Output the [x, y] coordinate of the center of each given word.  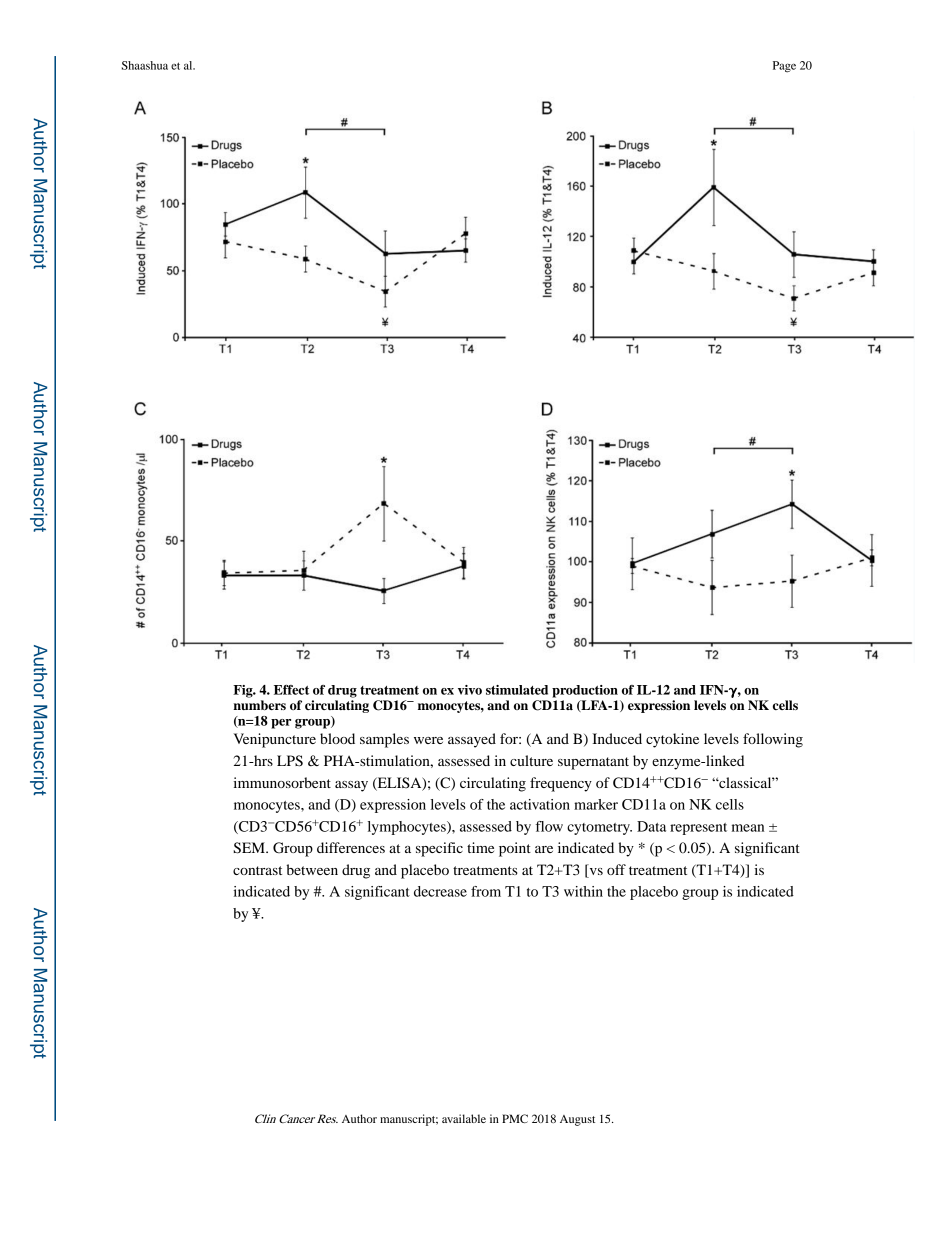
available [464, 1118]
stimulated [517, 690]
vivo [470, 690]
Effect [291, 690]
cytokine [672, 740]
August [577, 1120]
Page [784, 67]
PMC [515, 1118]
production [585, 691]
